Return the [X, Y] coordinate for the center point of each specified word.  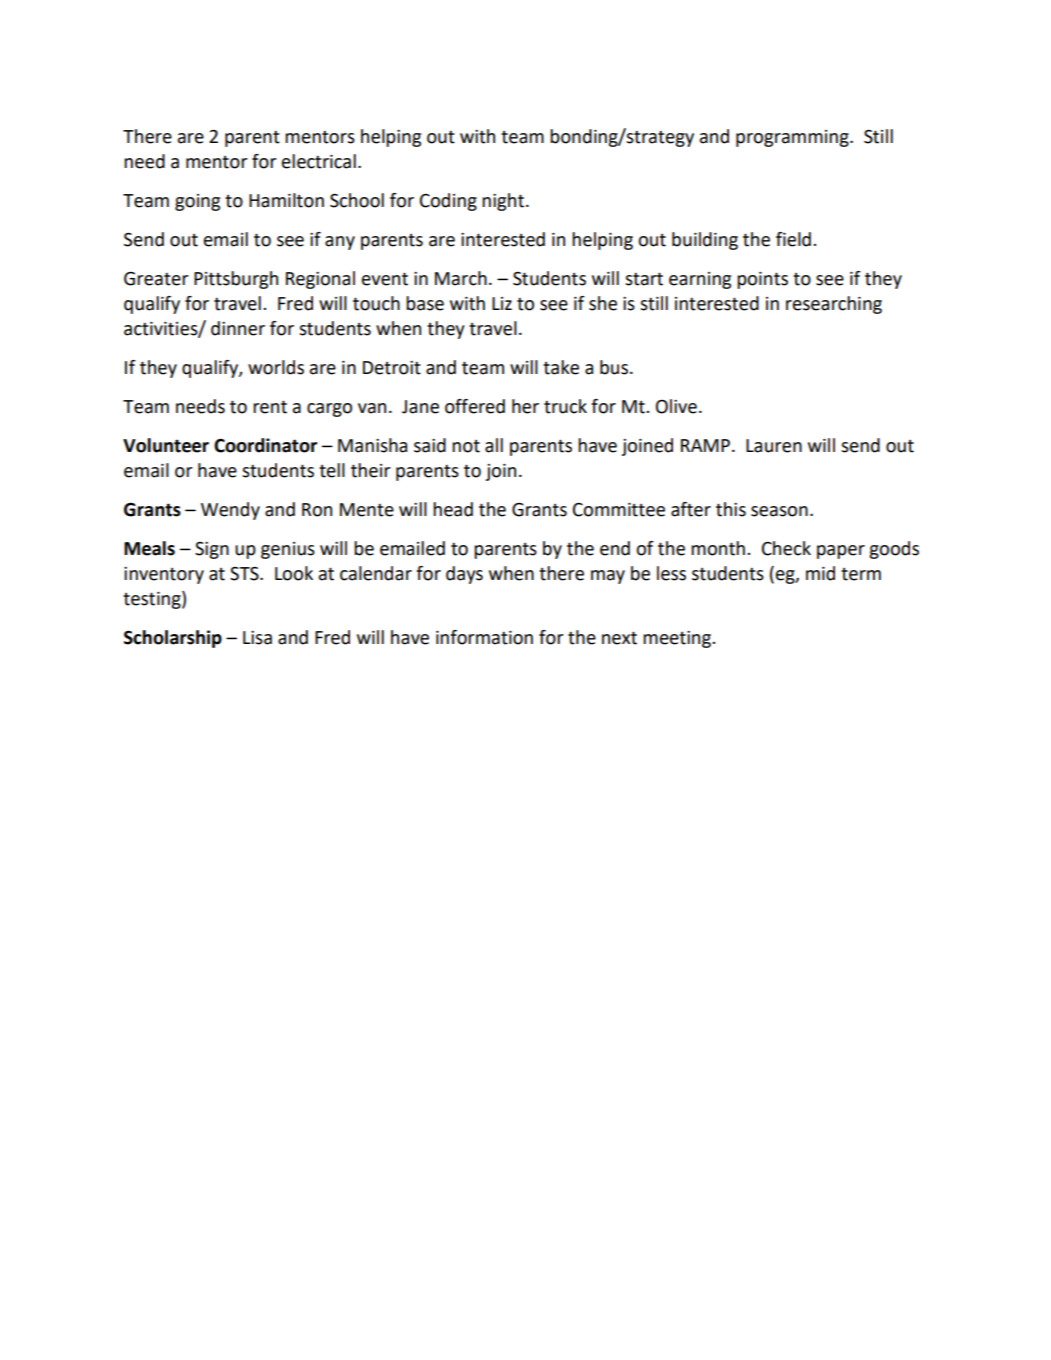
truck [565, 406]
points [762, 280]
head [453, 509]
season [779, 511]
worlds [276, 367]
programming [793, 138]
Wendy [230, 511]
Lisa [257, 638]
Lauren [774, 446]
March [461, 278]
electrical [319, 161]
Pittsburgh [236, 280]
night [503, 202]
